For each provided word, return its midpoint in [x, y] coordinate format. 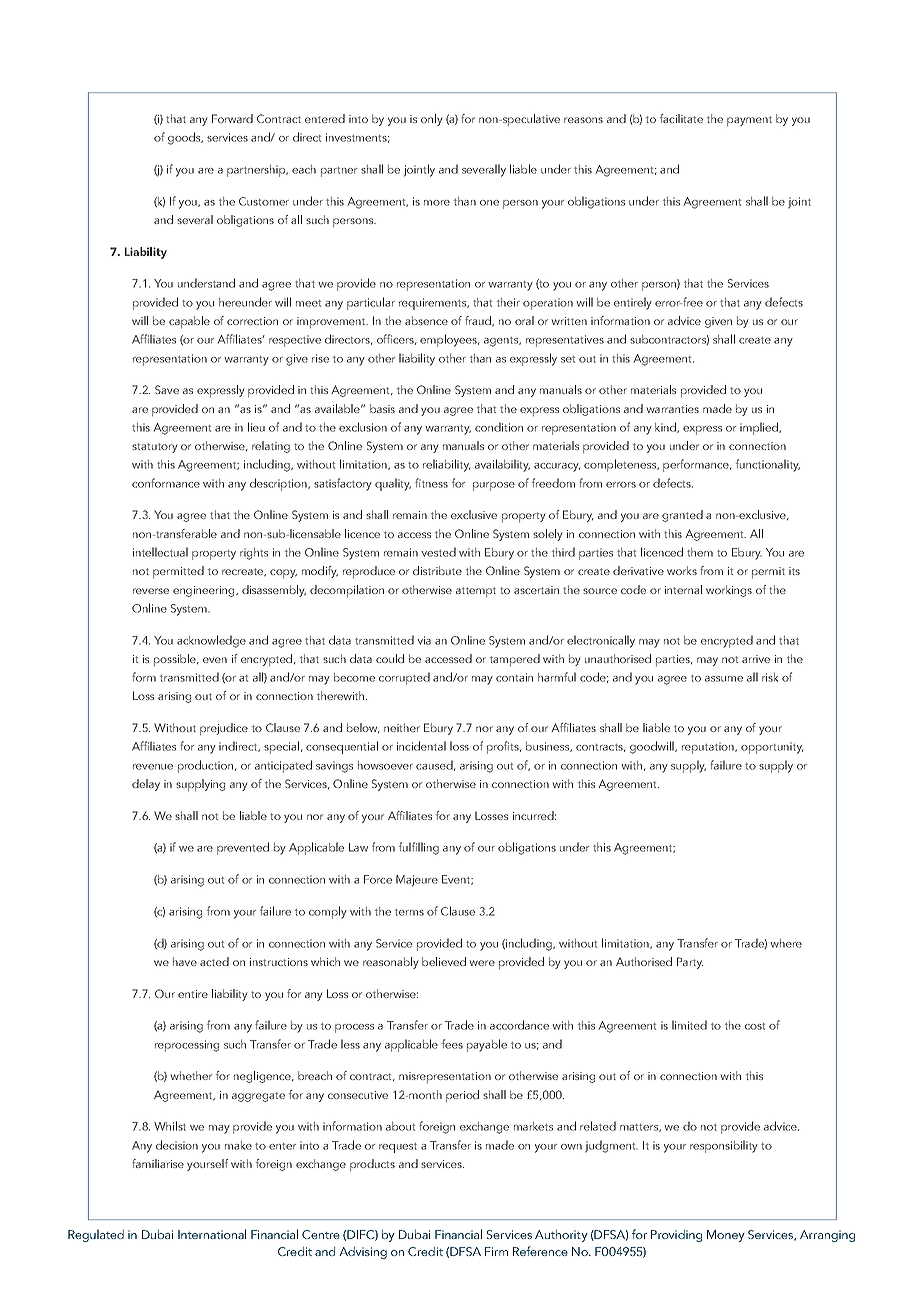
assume [724, 679]
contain [514, 677]
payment [749, 121]
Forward [232, 118]
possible [176, 660]
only [432, 120]
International [212, 1234]
